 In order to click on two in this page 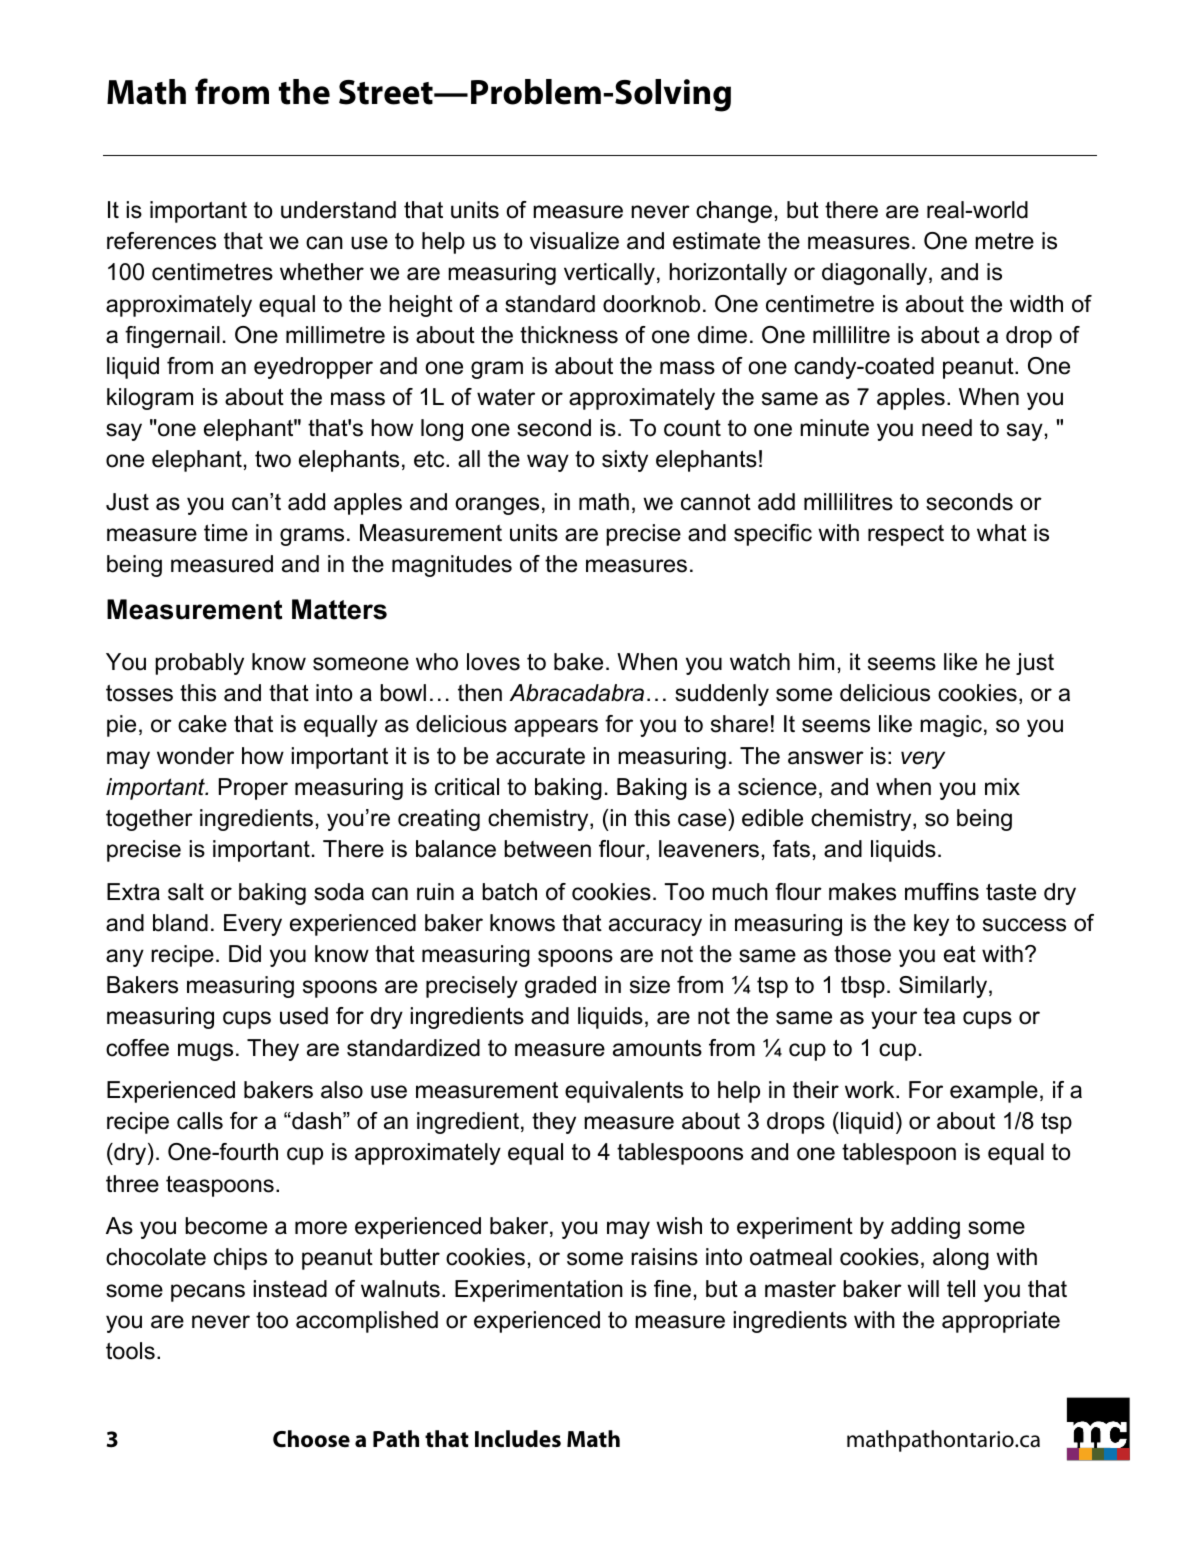, I will do `click(273, 459)`.
